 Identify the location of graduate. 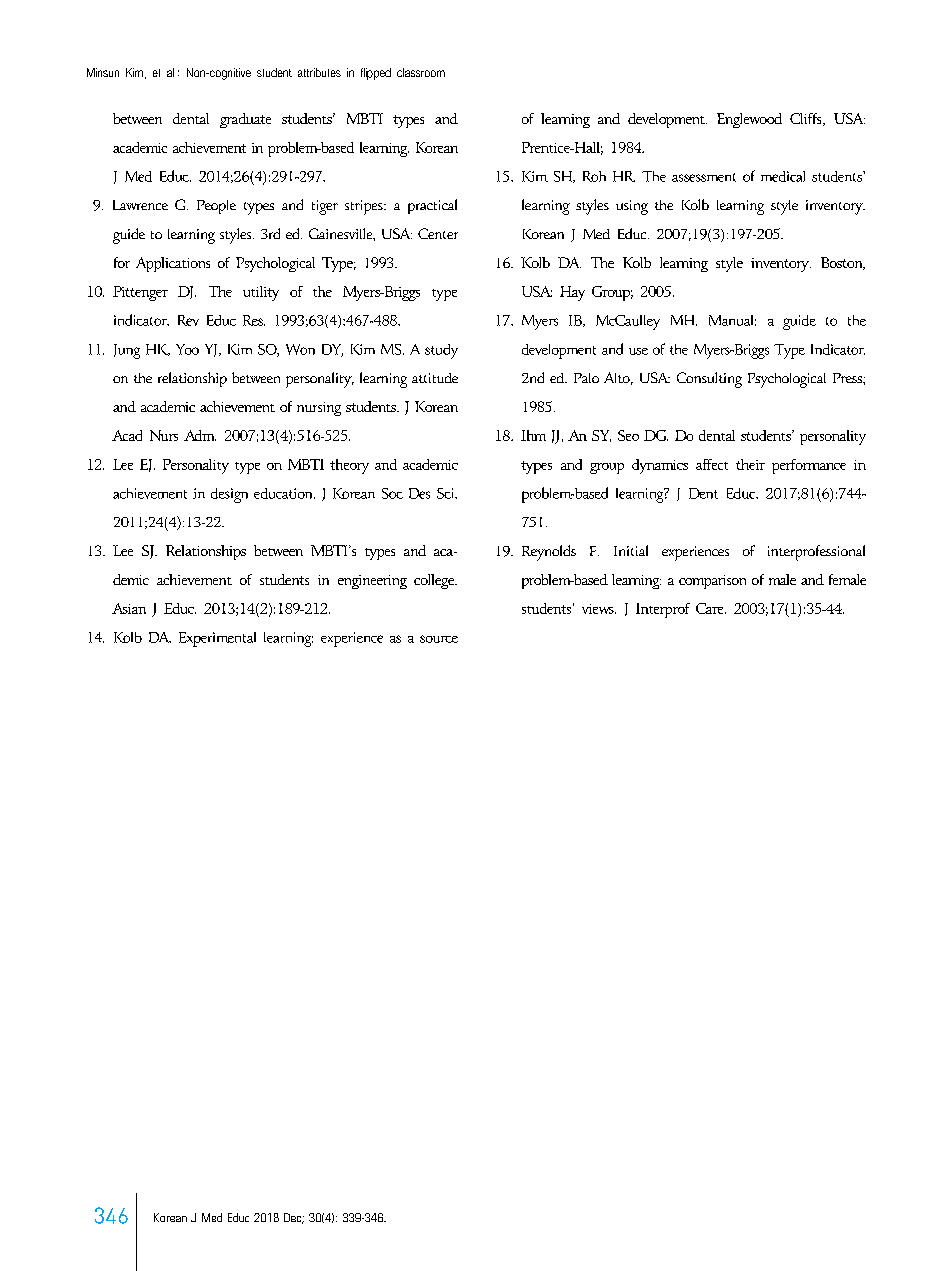
(245, 120).
